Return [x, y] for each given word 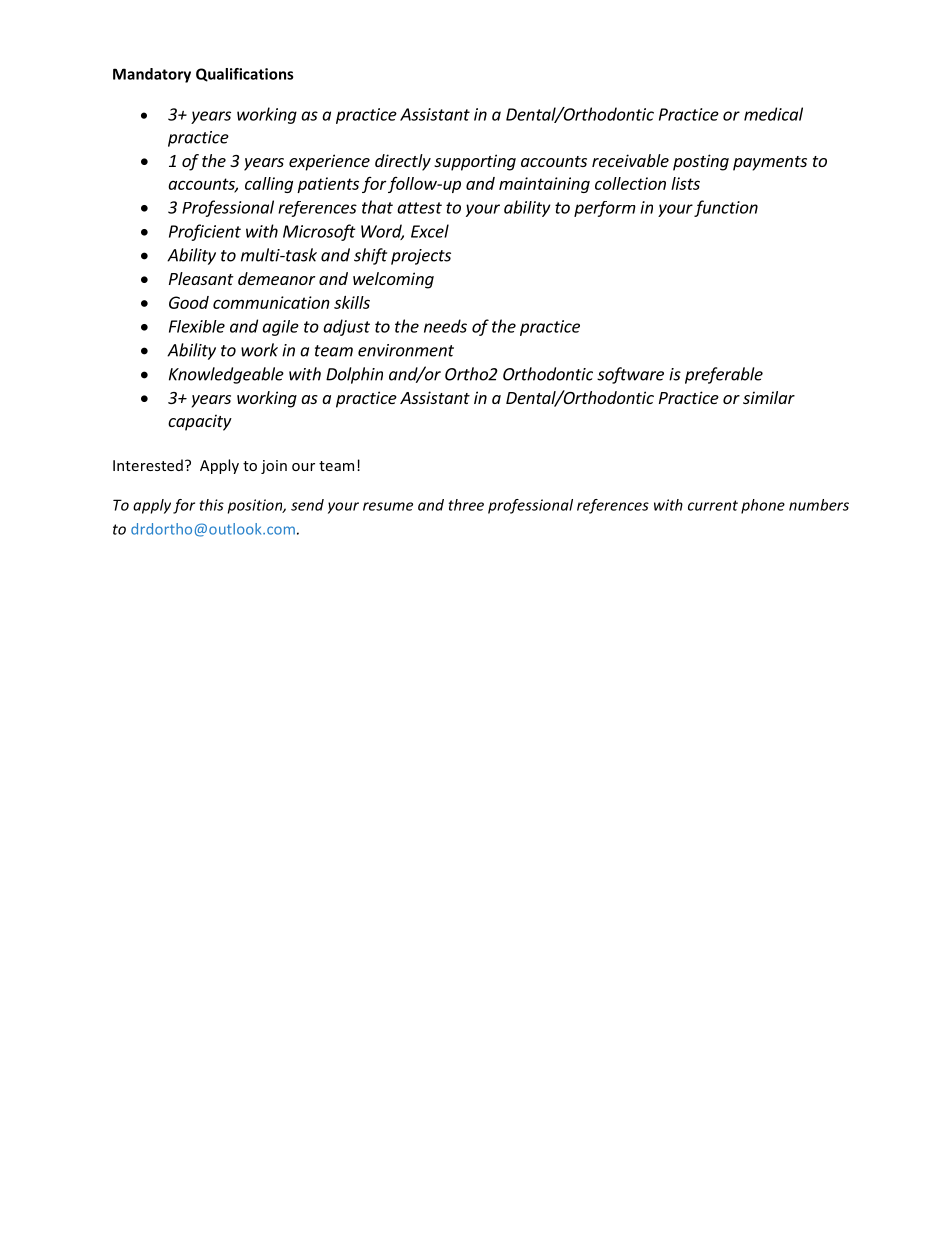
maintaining [544, 185]
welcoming [393, 280]
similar [769, 397]
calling [269, 185]
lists [685, 183]
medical [773, 114]
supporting [475, 162]
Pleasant [201, 278]
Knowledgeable [226, 375]
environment [406, 350]
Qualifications [244, 75]
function [726, 208]
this [211, 505]
